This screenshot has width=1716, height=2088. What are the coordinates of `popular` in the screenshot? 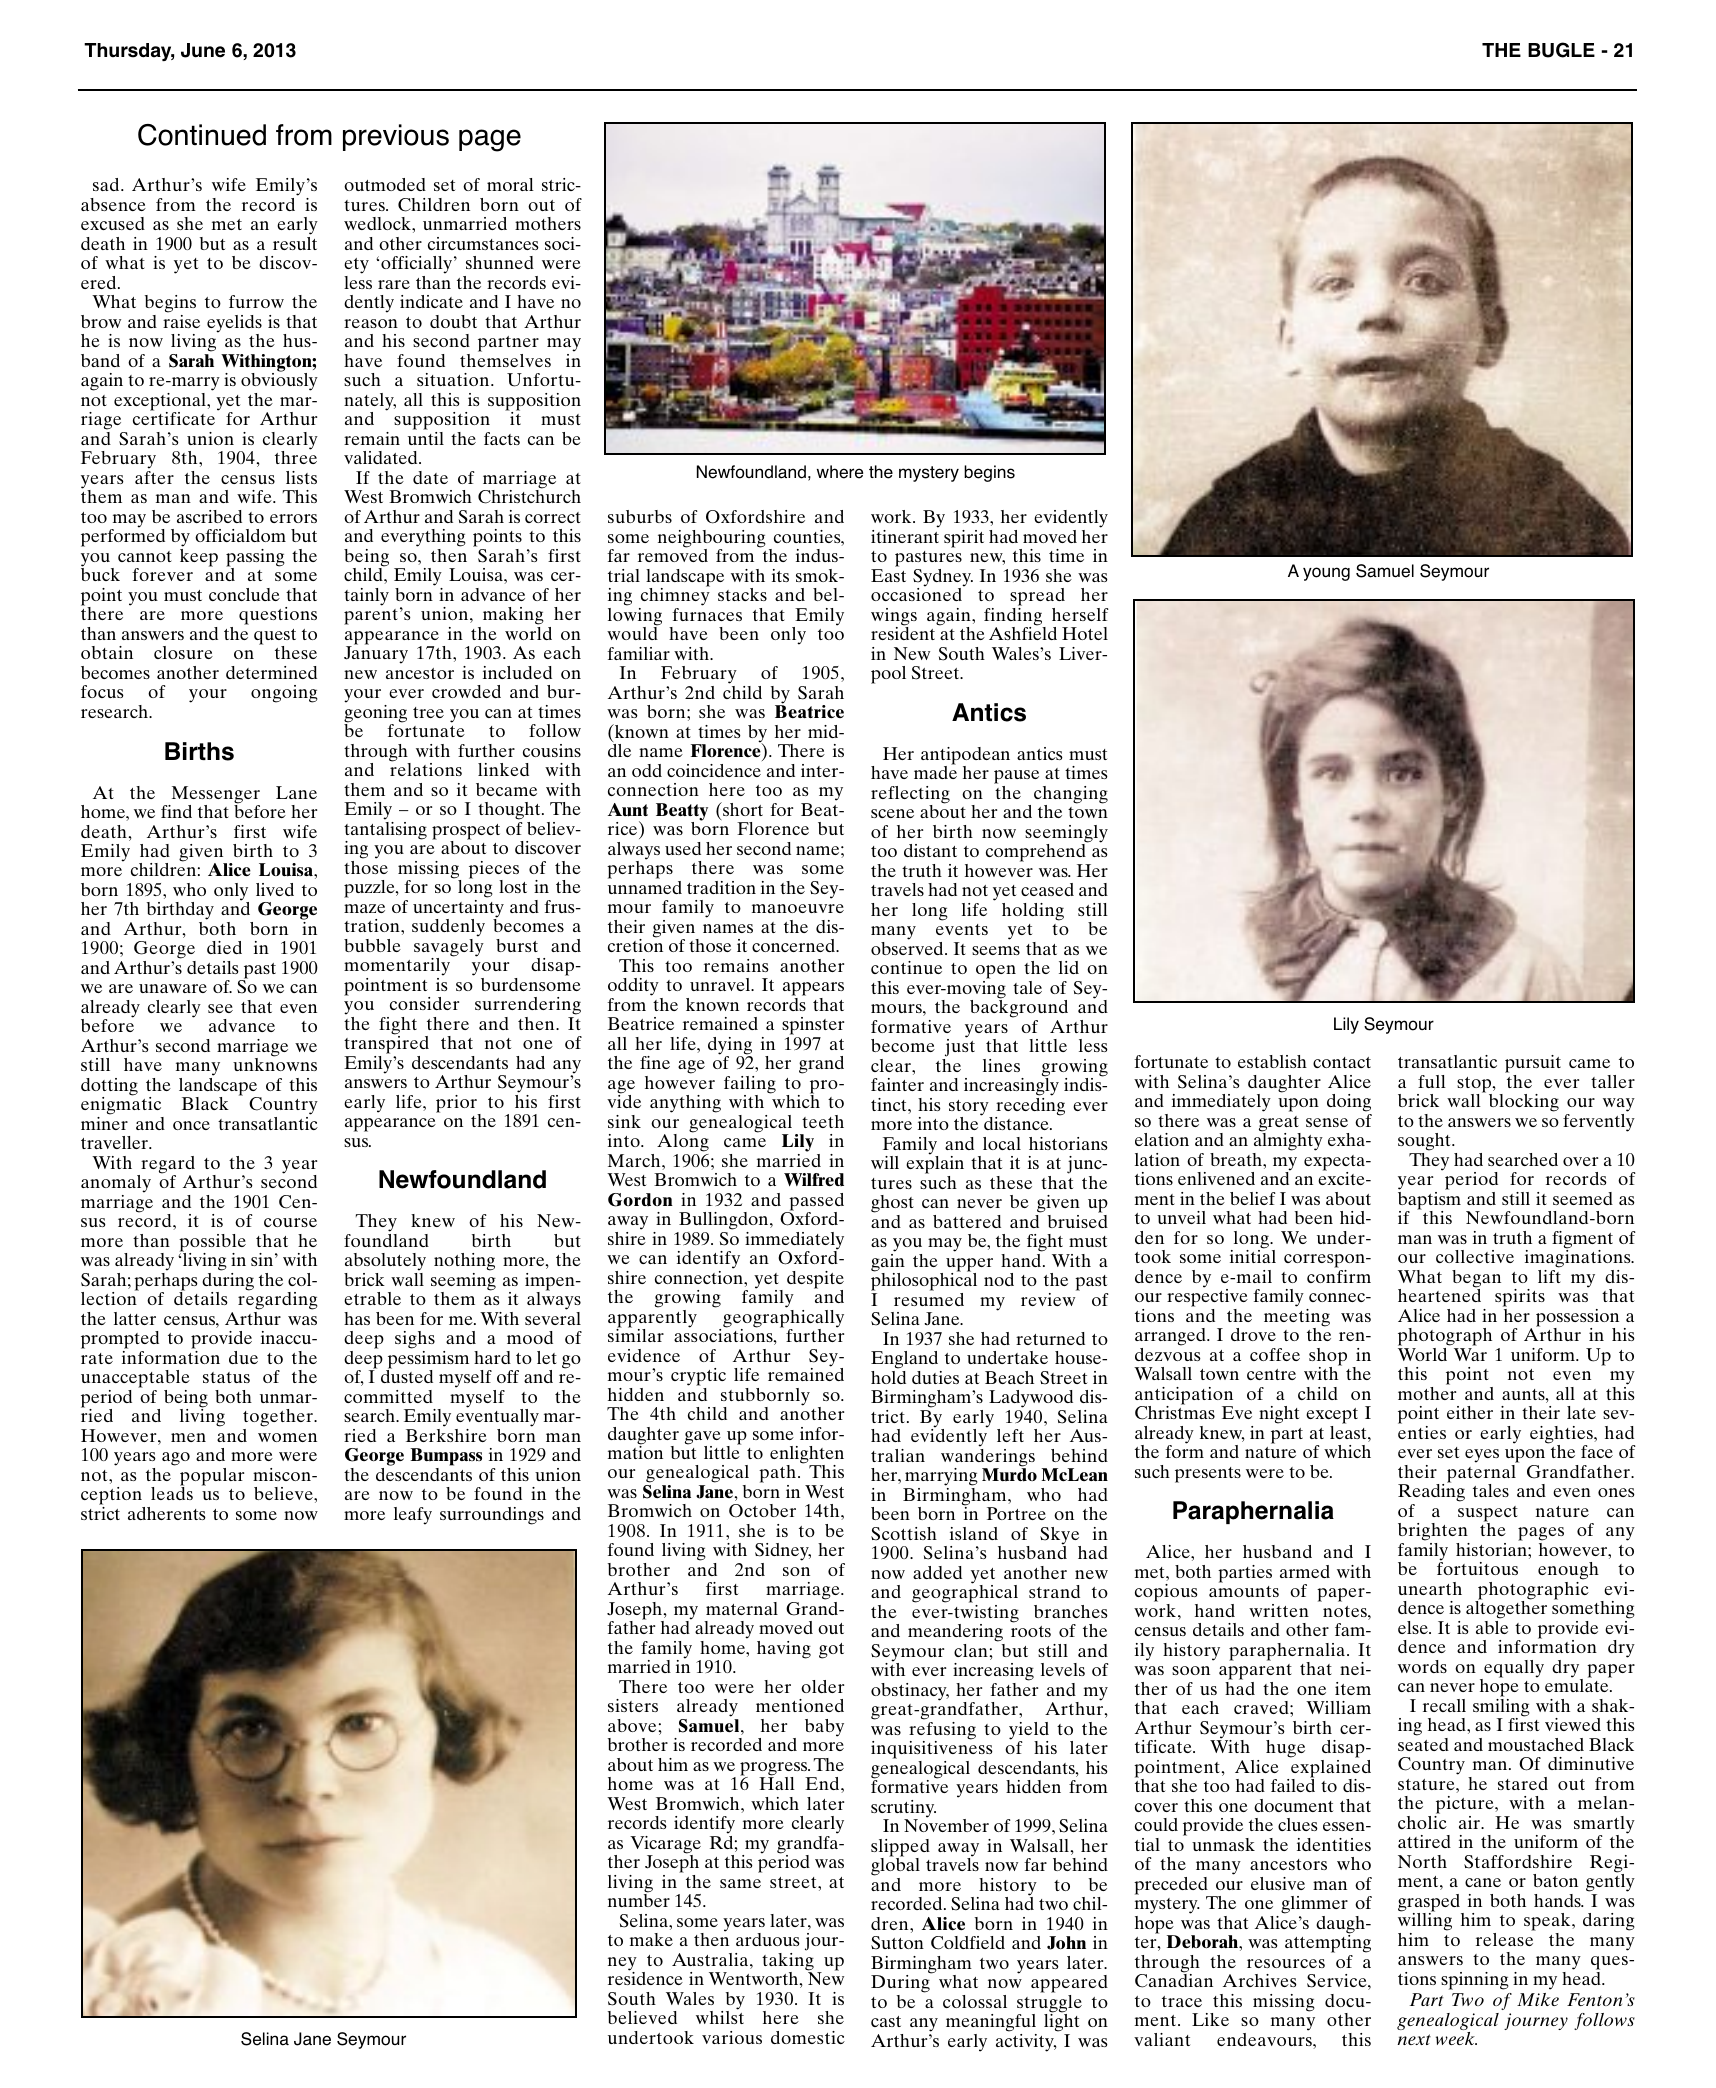 It's located at (212, 1478).
